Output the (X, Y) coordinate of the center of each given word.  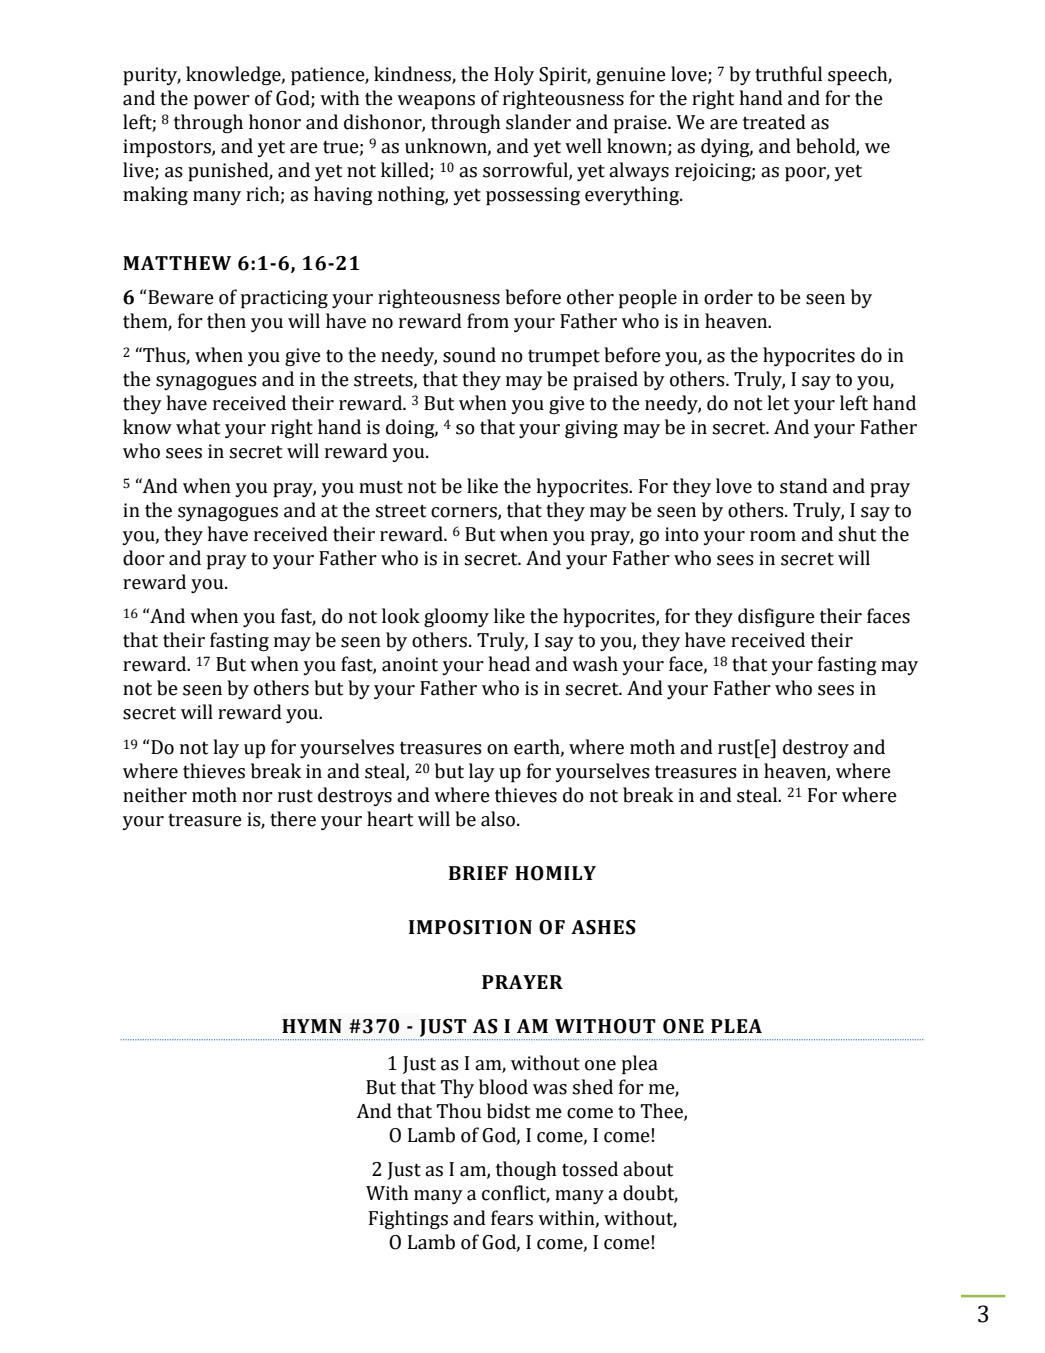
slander (538, 122)
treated (774, 122)
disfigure (776, 617)
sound (469, 355)
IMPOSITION (470, 927)
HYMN (312, 1026)
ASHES (603, 927)
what (198, 427)
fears (512, 1218)
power (221, 102)
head (509, 664)
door (144, 558)
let (778, 403)
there (293, 819)
